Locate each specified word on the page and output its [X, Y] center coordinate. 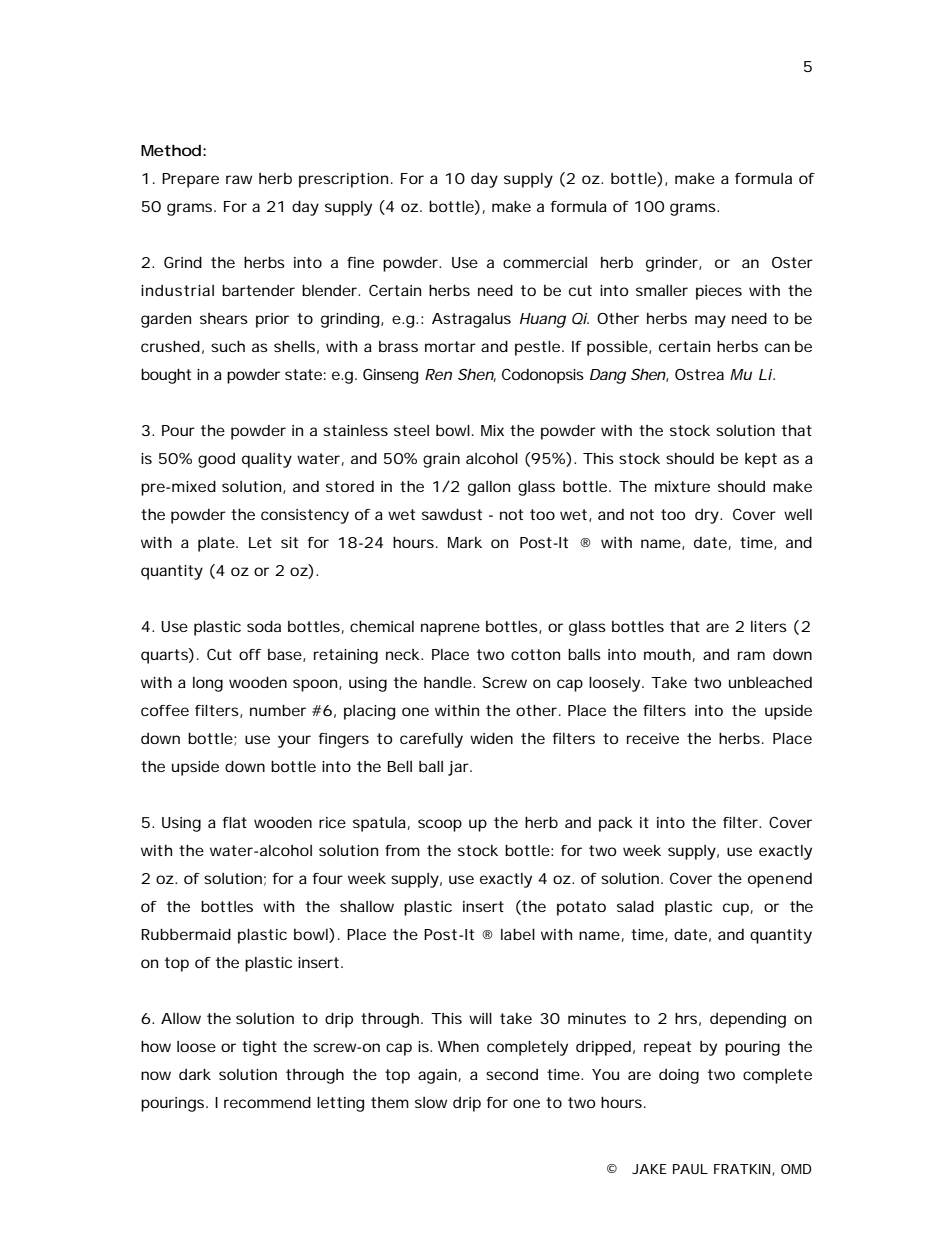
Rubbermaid [186, 934]
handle [449, 682]
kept [761, 460]
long [208, 684]
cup [736, 909]
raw [239, 179]
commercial [545, 262]
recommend [267, 1102]
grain [441, 460]
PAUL [690, 1169]
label [518, 934]
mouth [667, 654]
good [216, 460]
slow [431, 1102]
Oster [792, 262]
